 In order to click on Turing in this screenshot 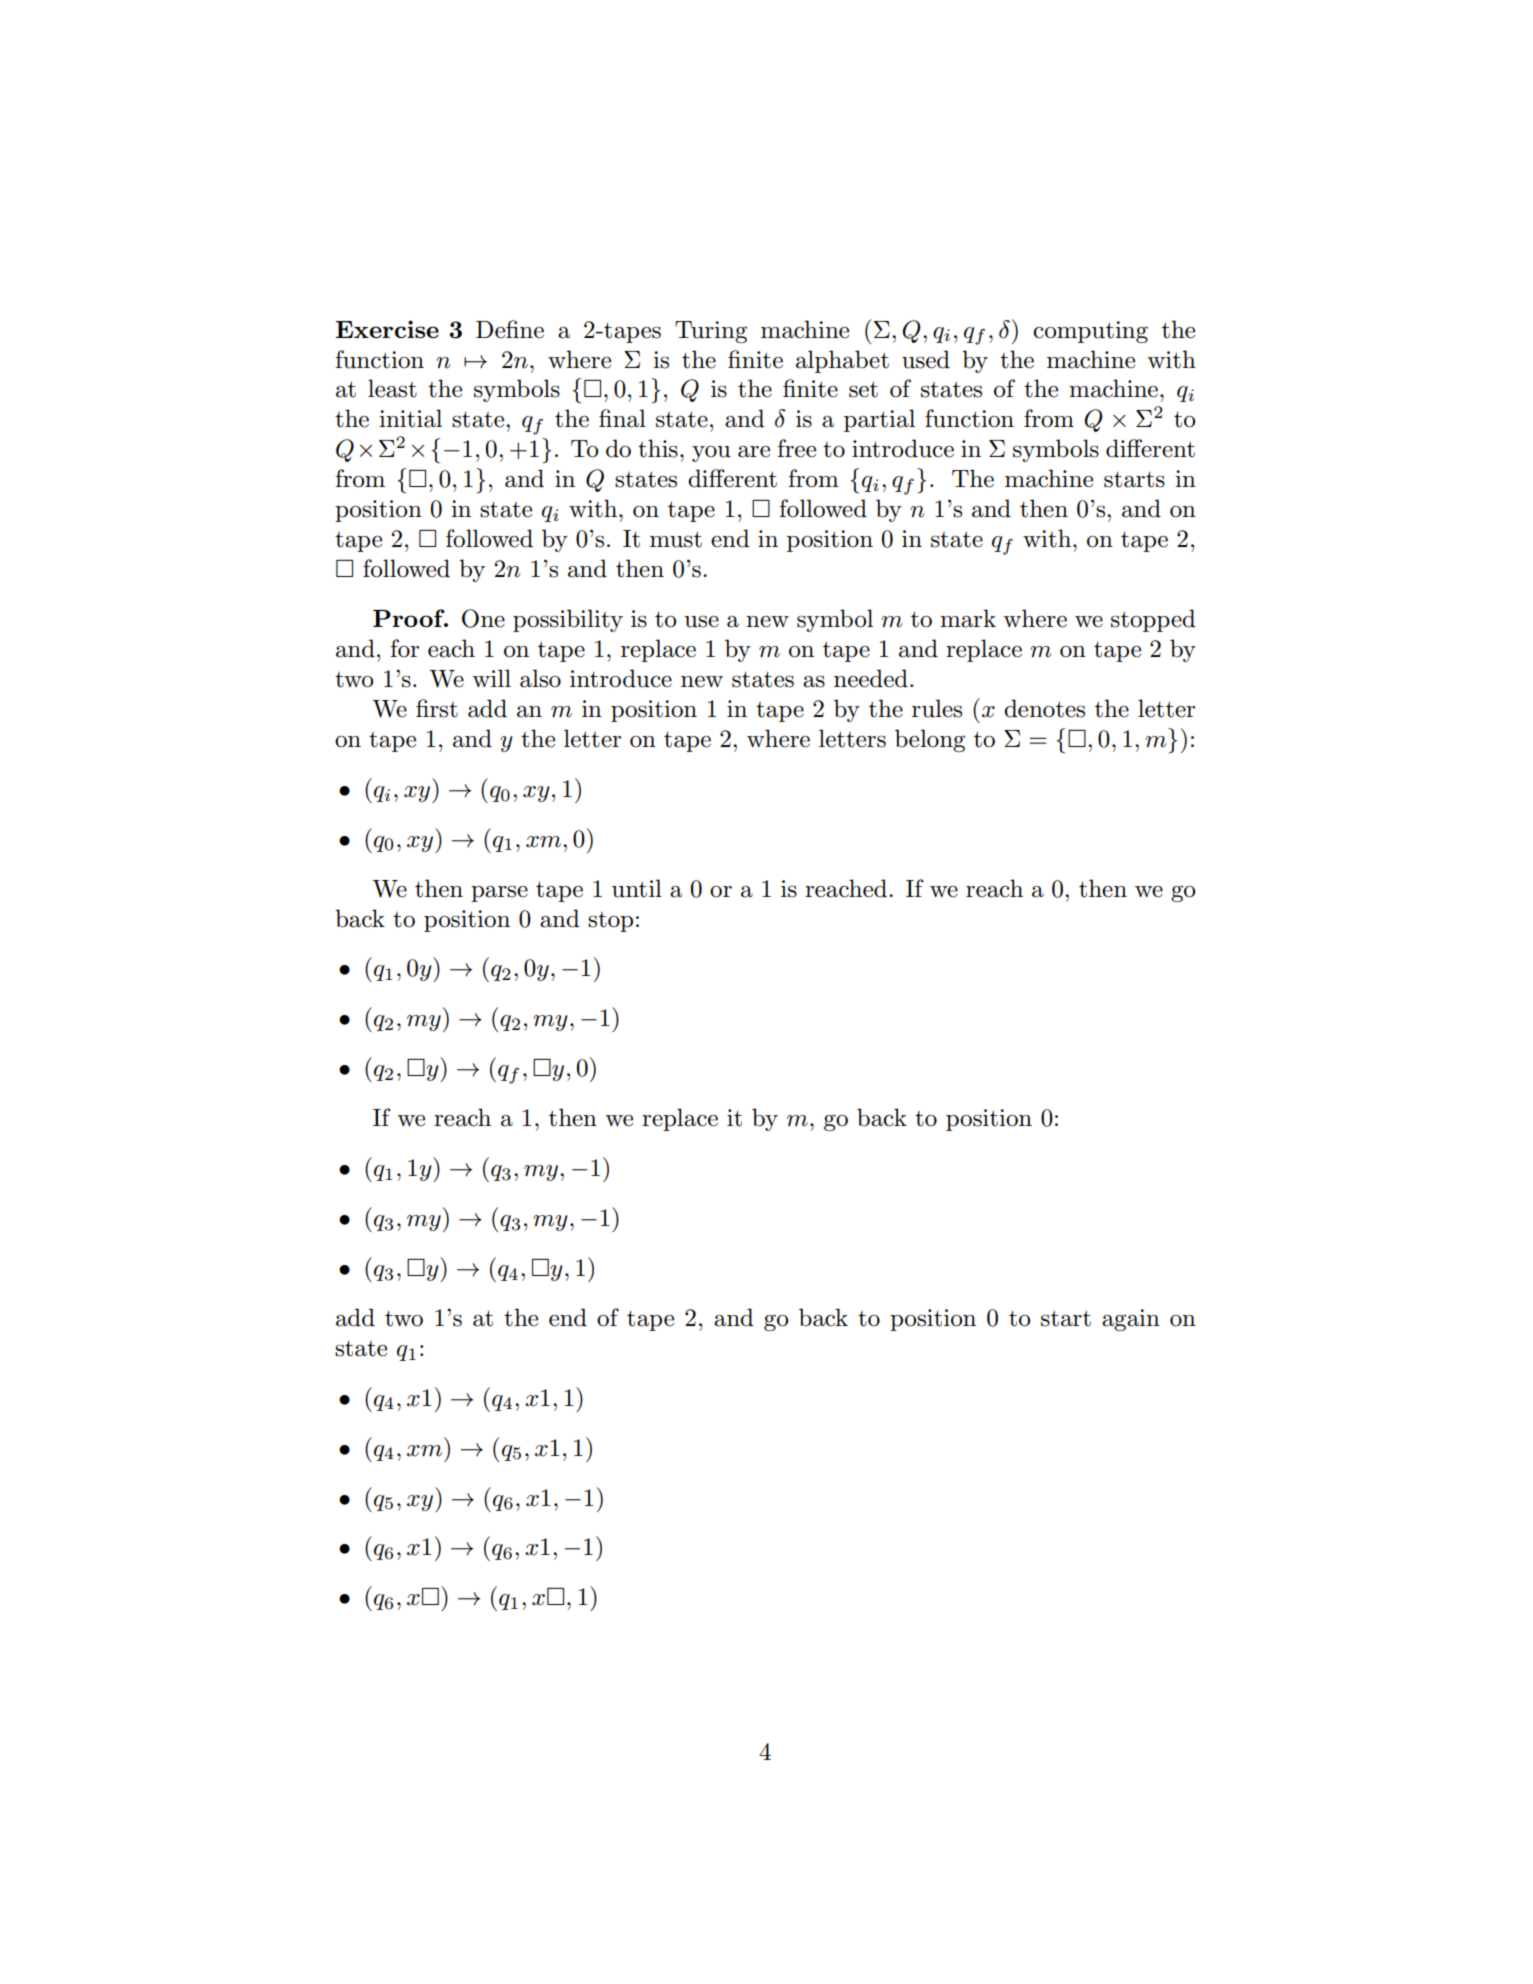, I will do `click(711, 332)`.
